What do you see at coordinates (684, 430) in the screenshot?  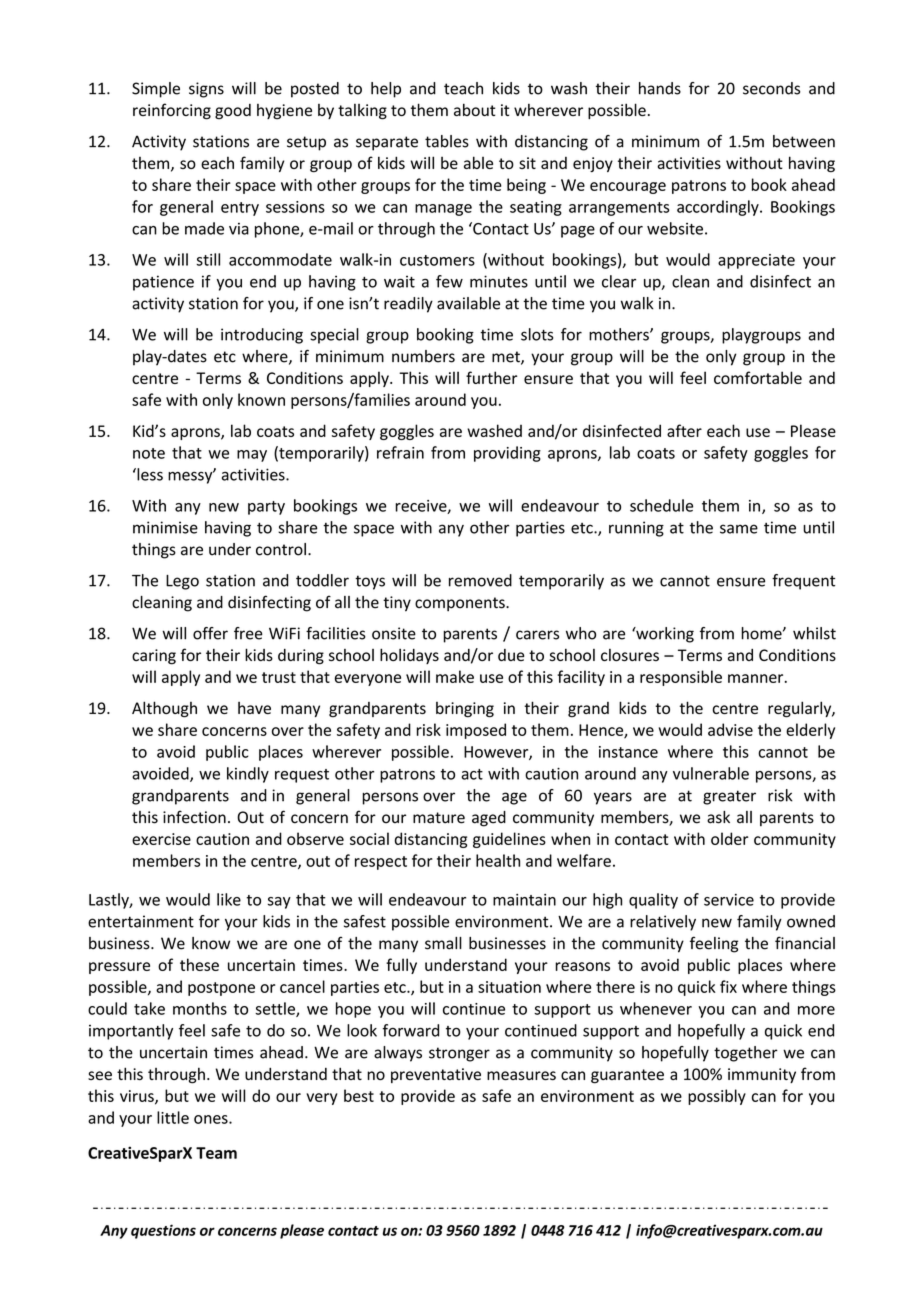 I see `after` at bounding box center [684, 430].
